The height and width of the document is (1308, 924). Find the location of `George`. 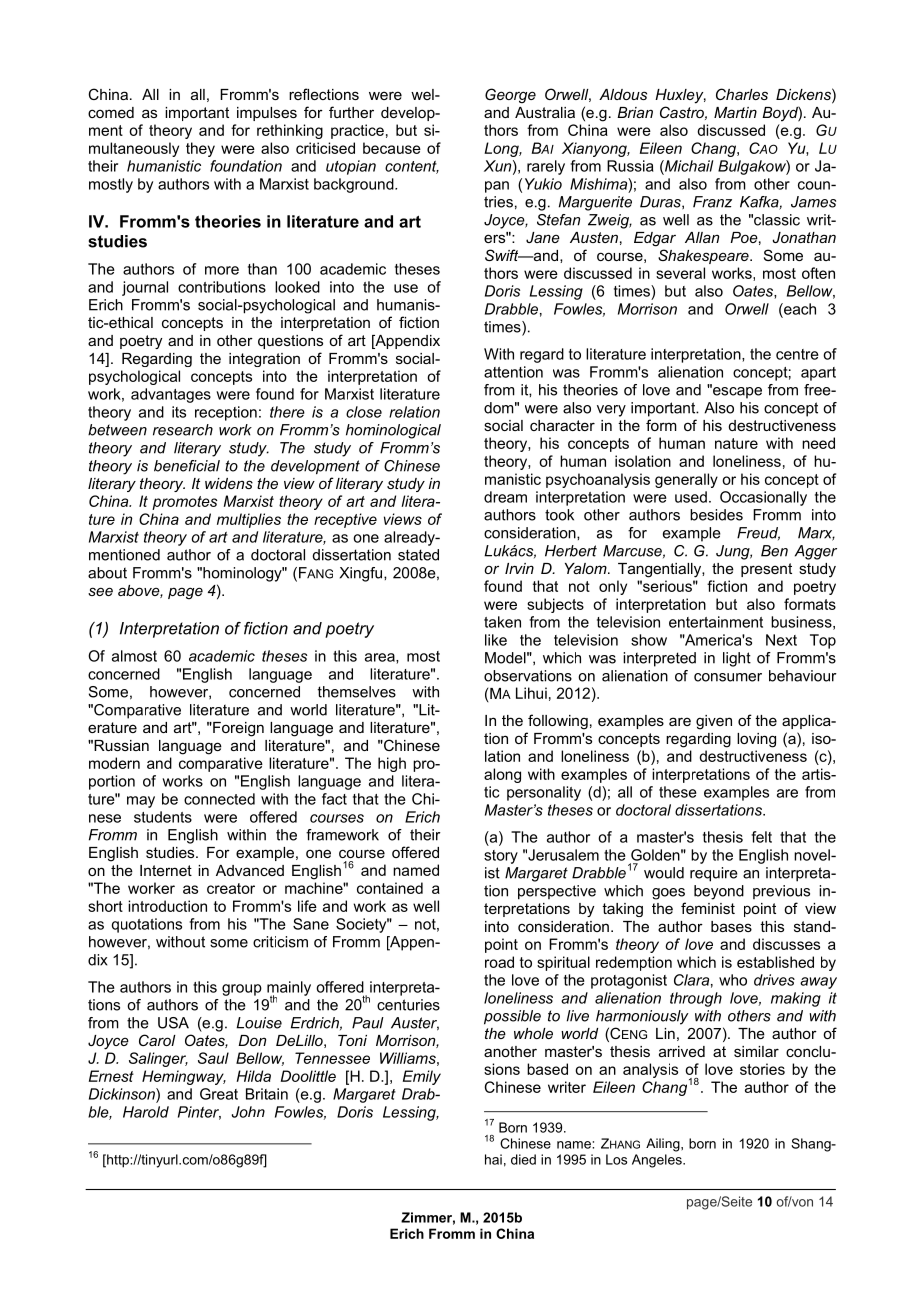

George is located at coordinates (510, 96).
